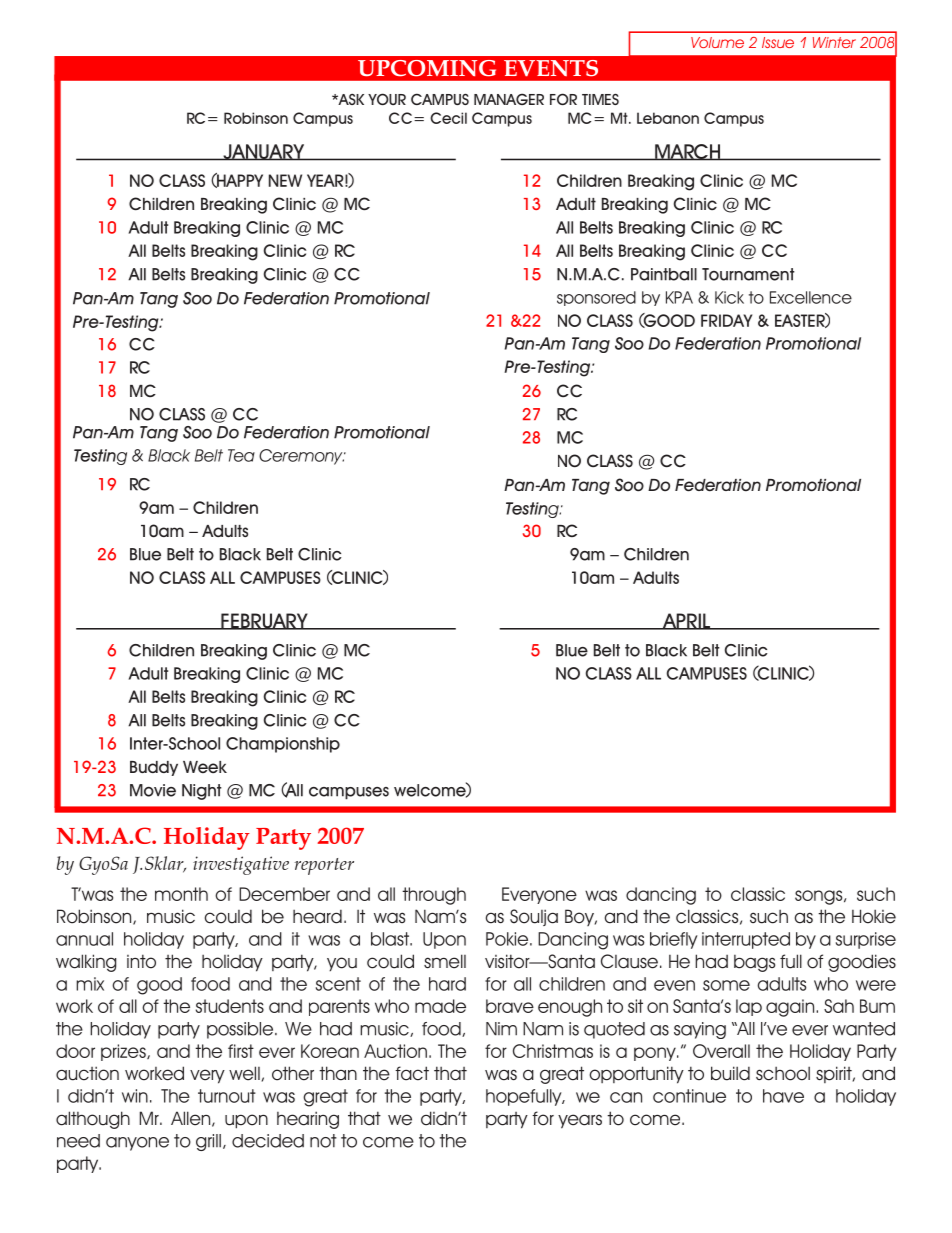 This screenshot has height=1233, width=952. What do you see at coordinates (686, 621) in the screenshot?
I see `APRIL` at bounding box center [686, 621].
